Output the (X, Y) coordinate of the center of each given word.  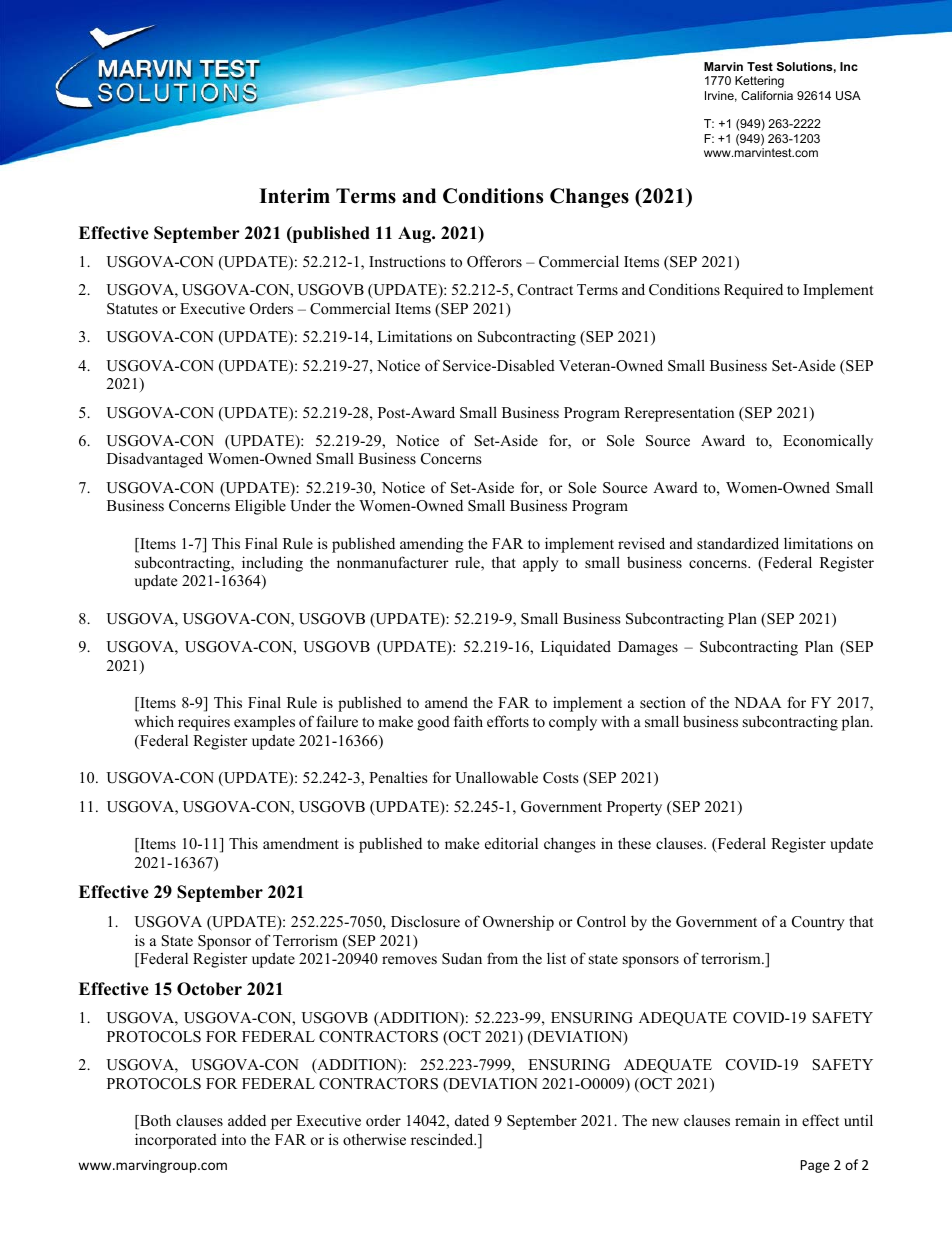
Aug (416, 234)
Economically (828, 442)
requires (204, 723)
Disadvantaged (155, 460)
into (234, 1139)
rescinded (443, 1139)
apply (540, 564)
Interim (294, 196)
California (767, 95)
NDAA (758, 702)
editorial (511, 843)
